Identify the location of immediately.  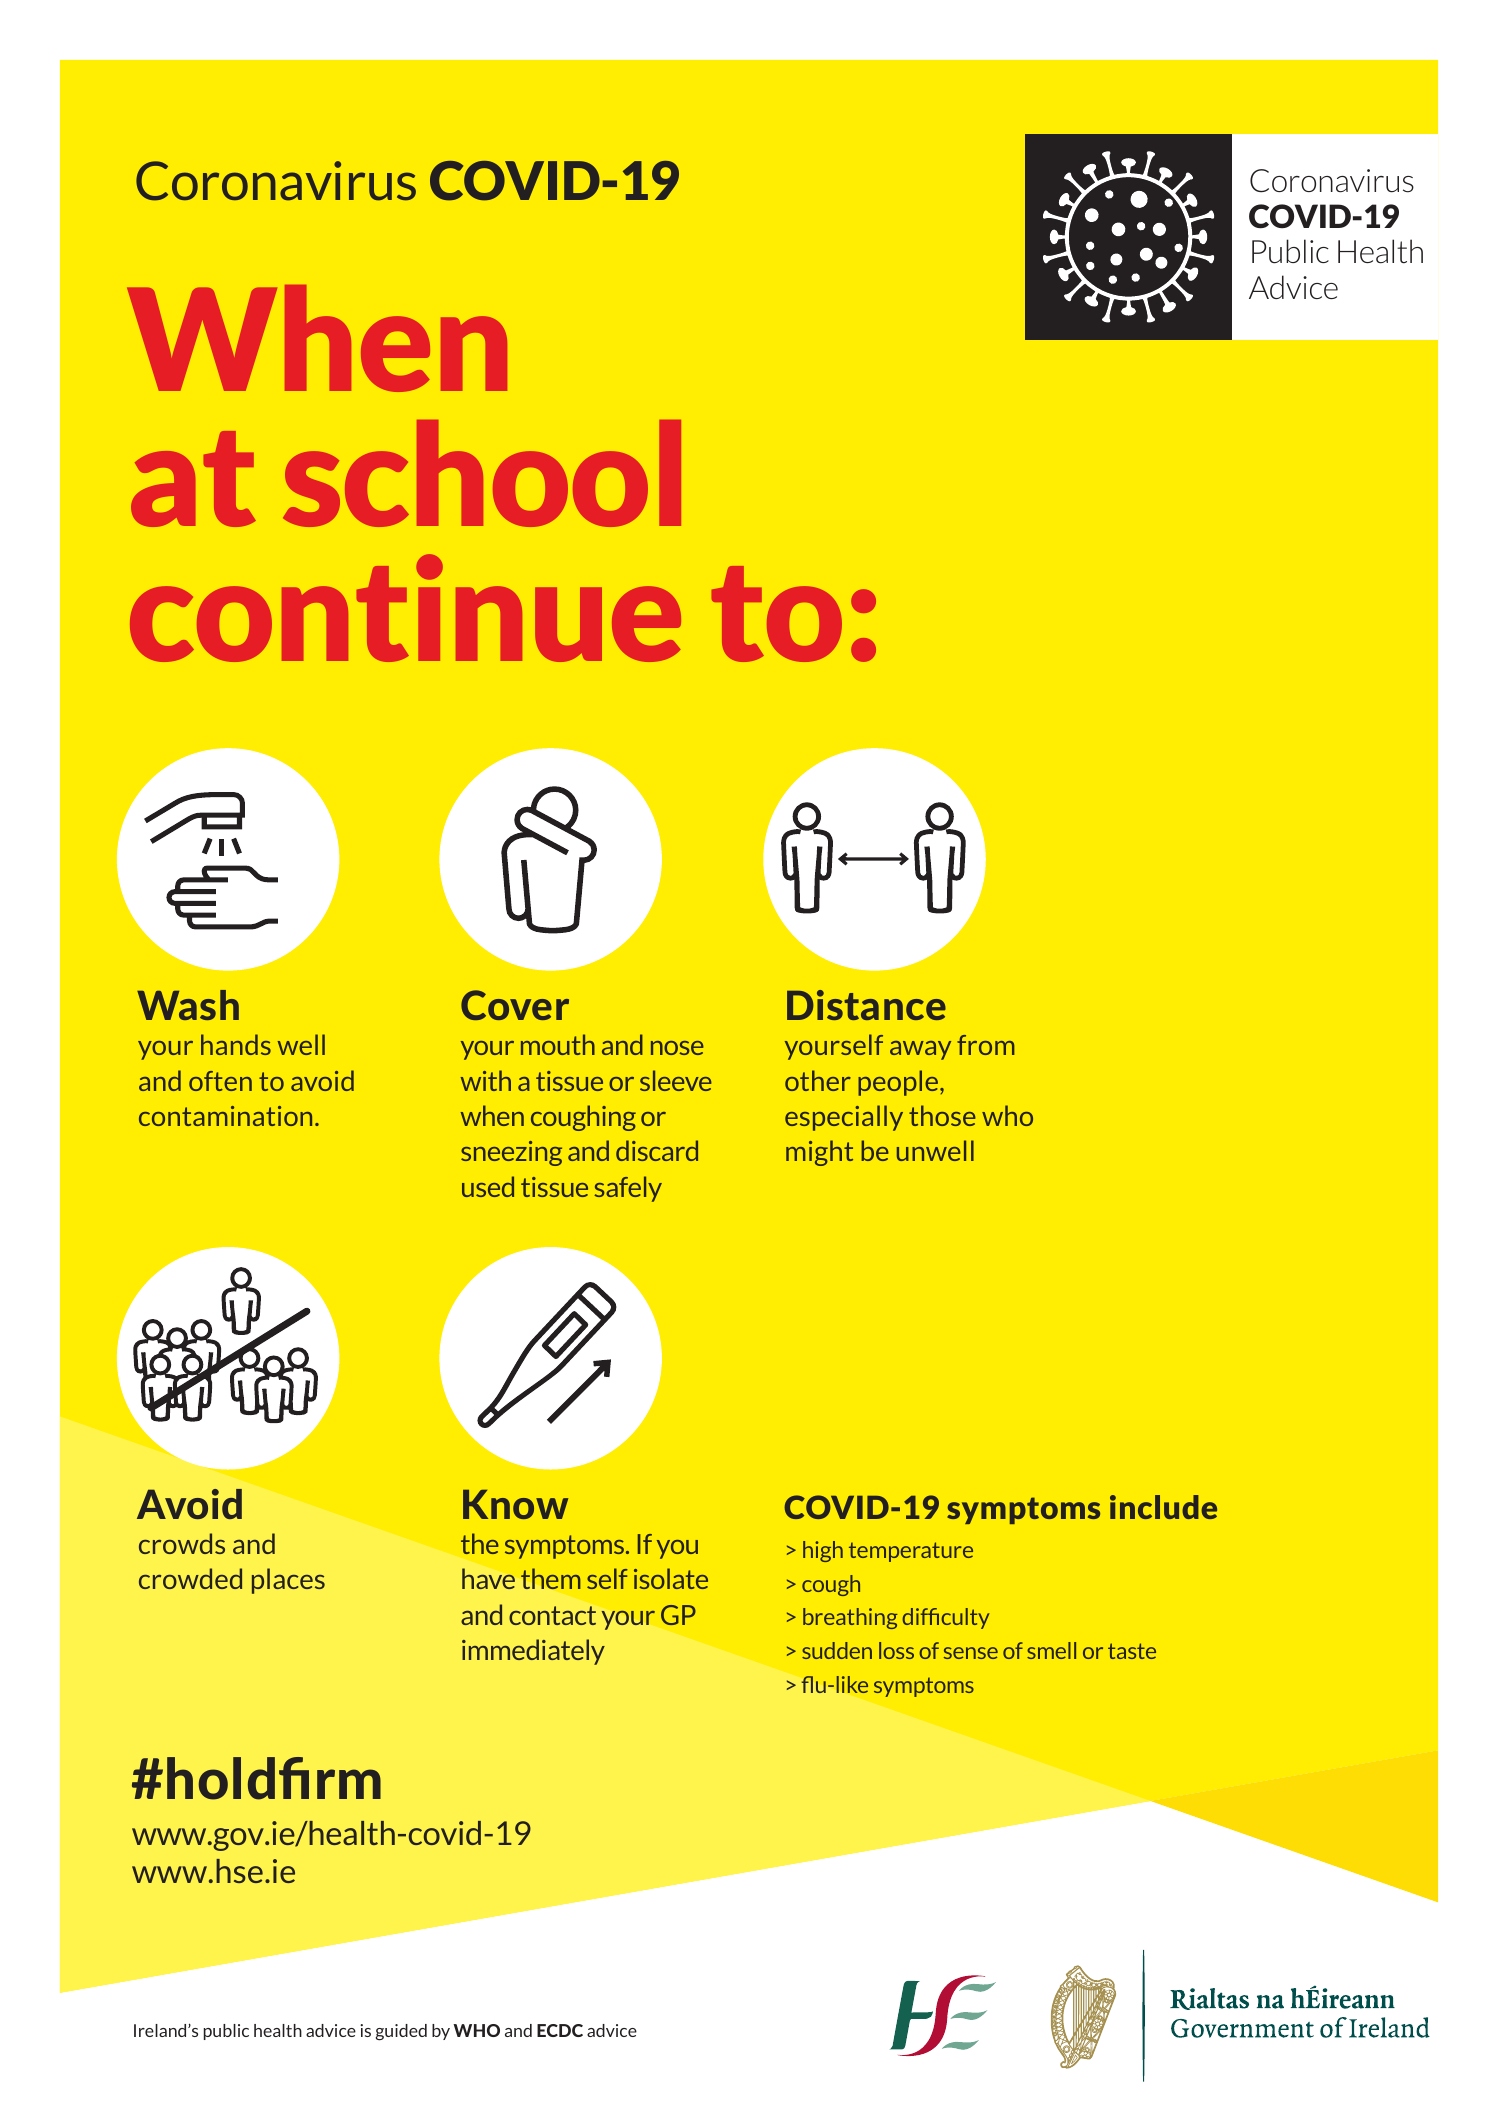
(533, 1652).
